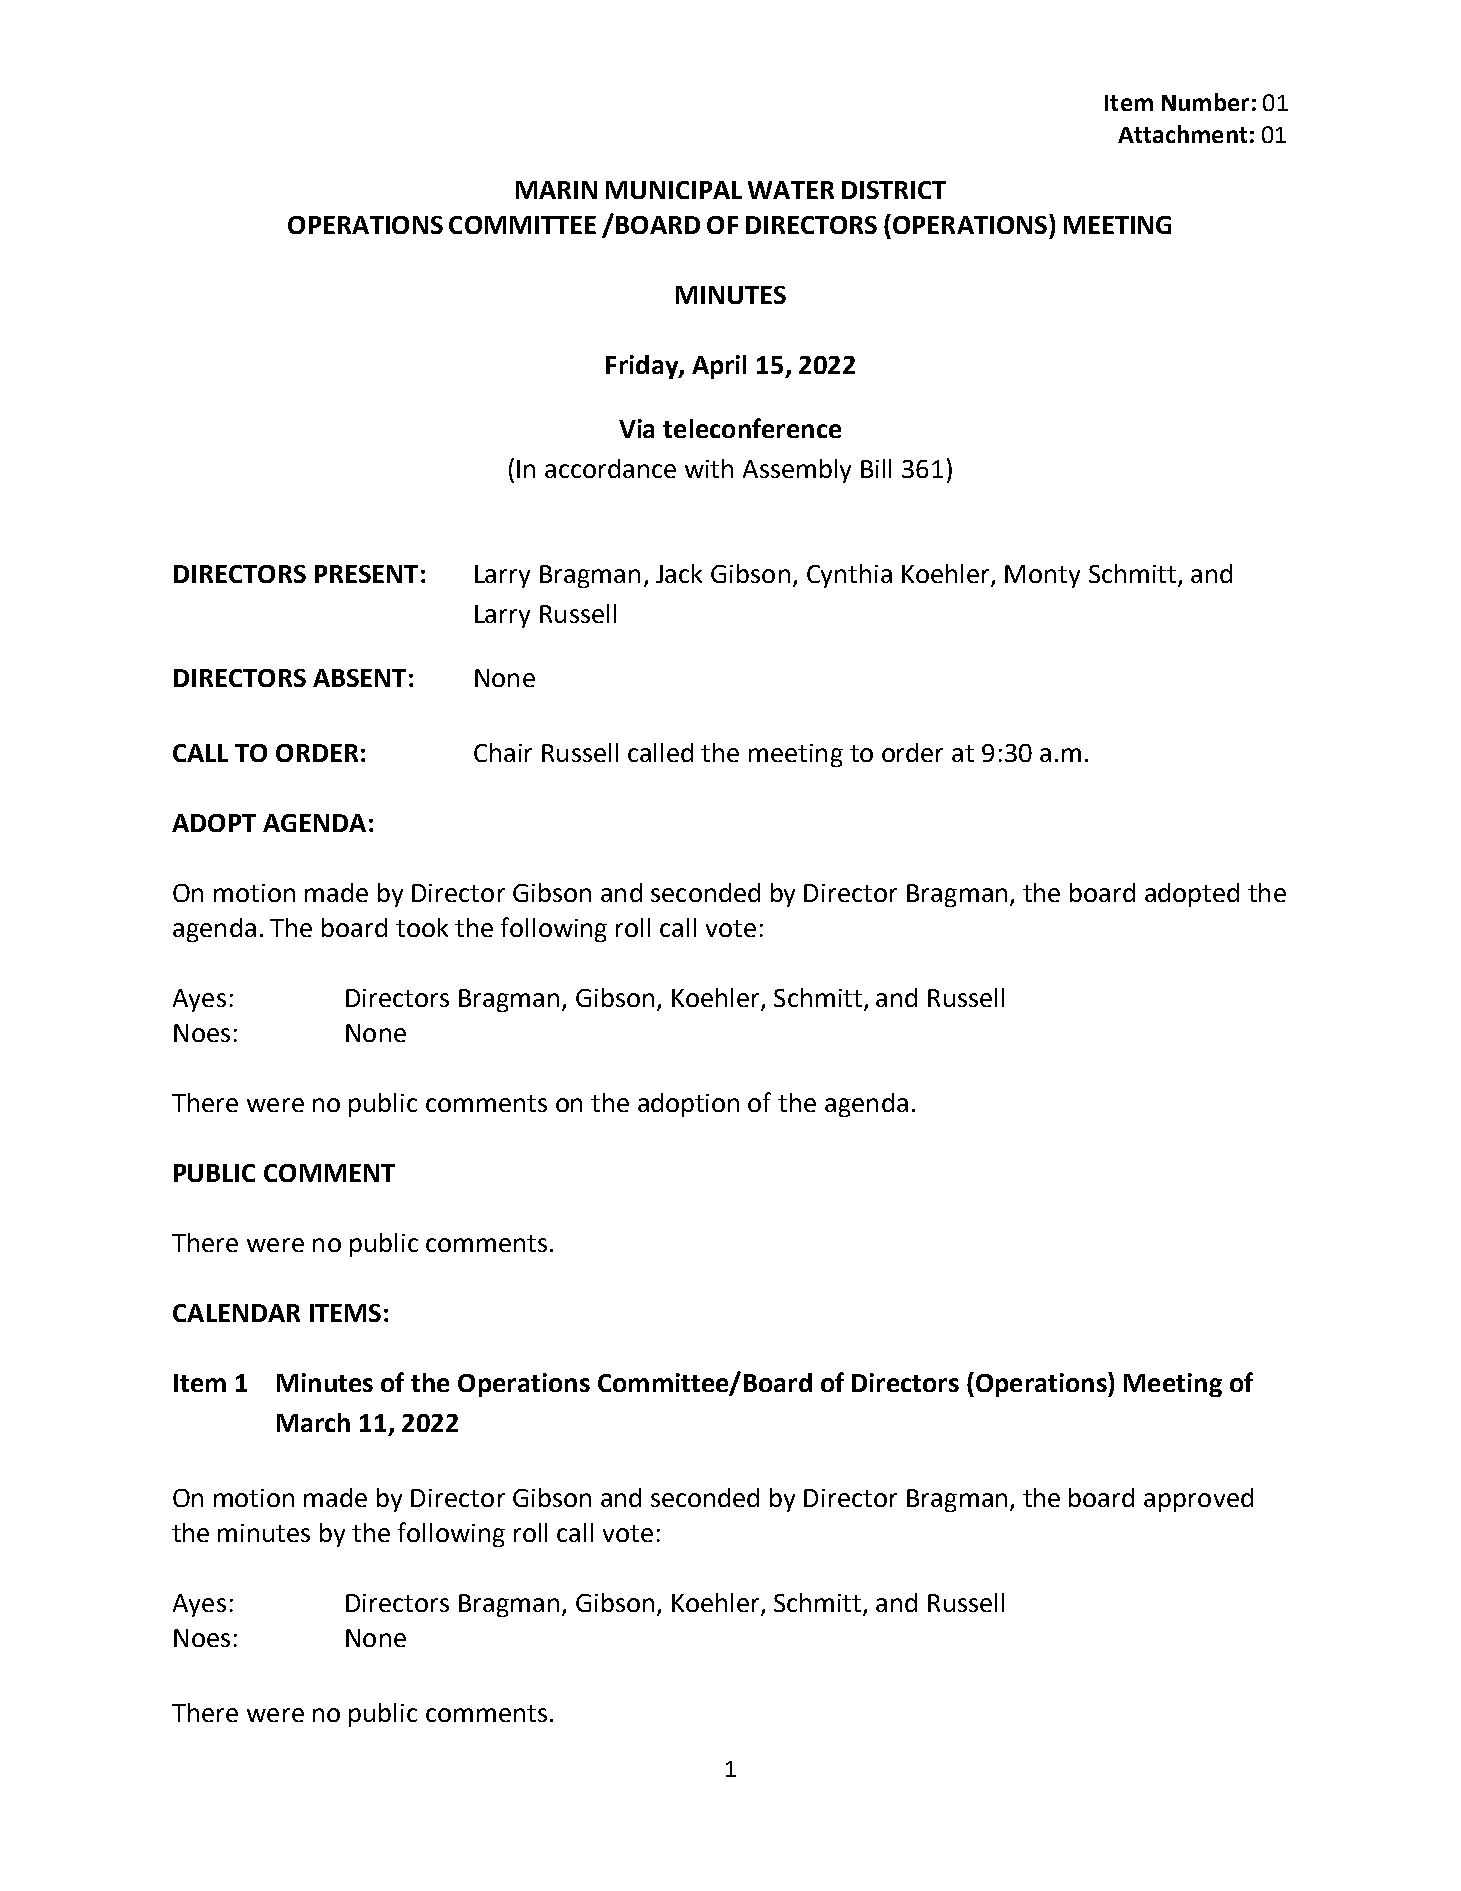  I want to click on WATER, so click(791, 190).
